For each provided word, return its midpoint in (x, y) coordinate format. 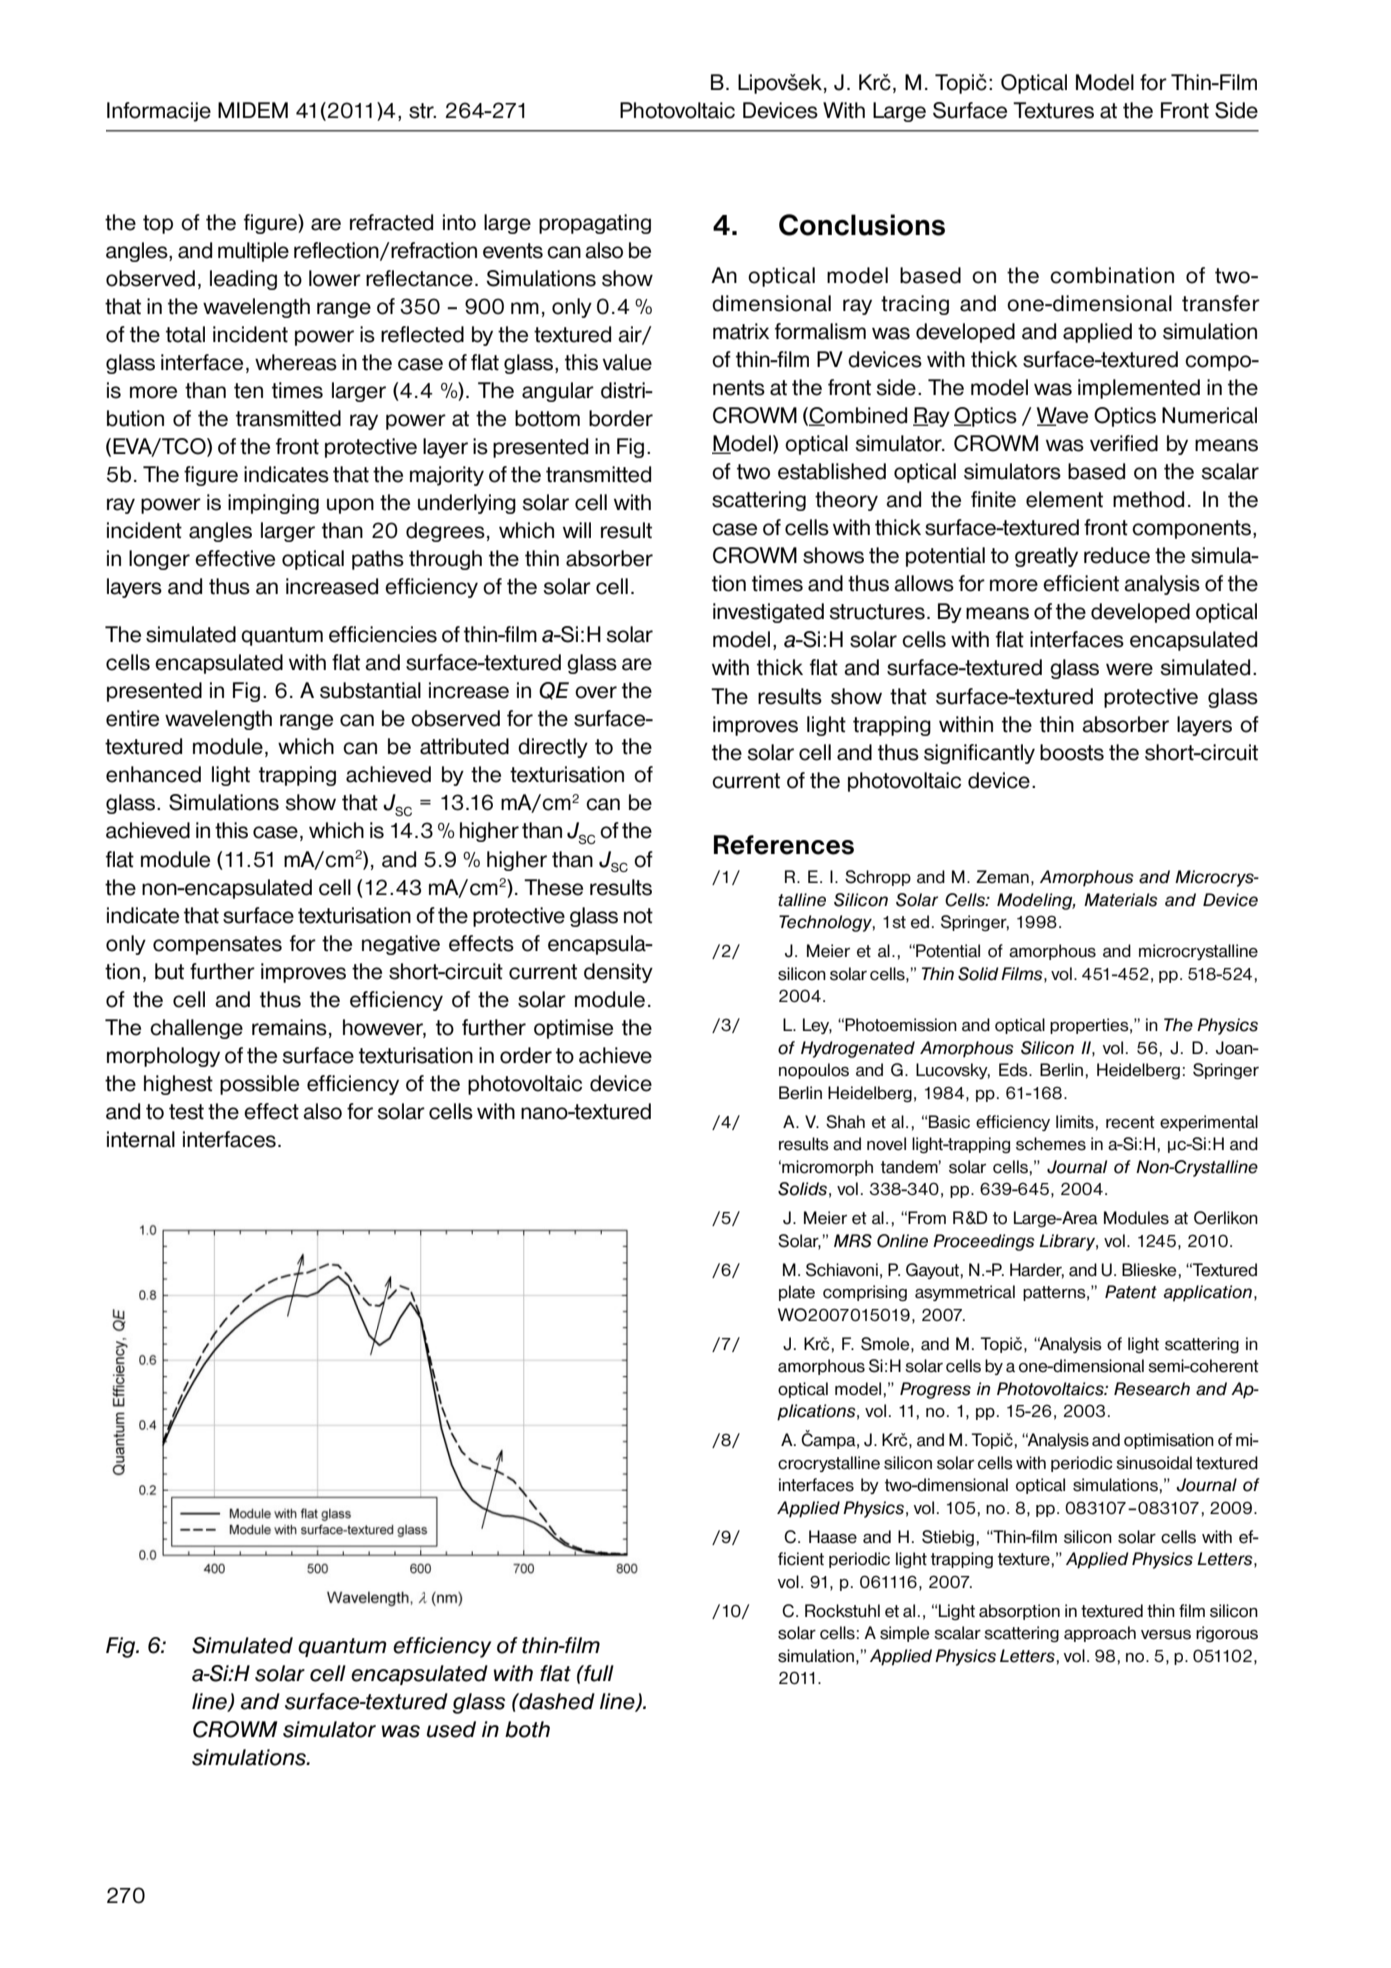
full (598, 1673)
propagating (595, 224)
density (618, 973)
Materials (1121, 900)
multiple (253, 252)
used (451, 1729)
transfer (1221, 303)
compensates (217, 945)
